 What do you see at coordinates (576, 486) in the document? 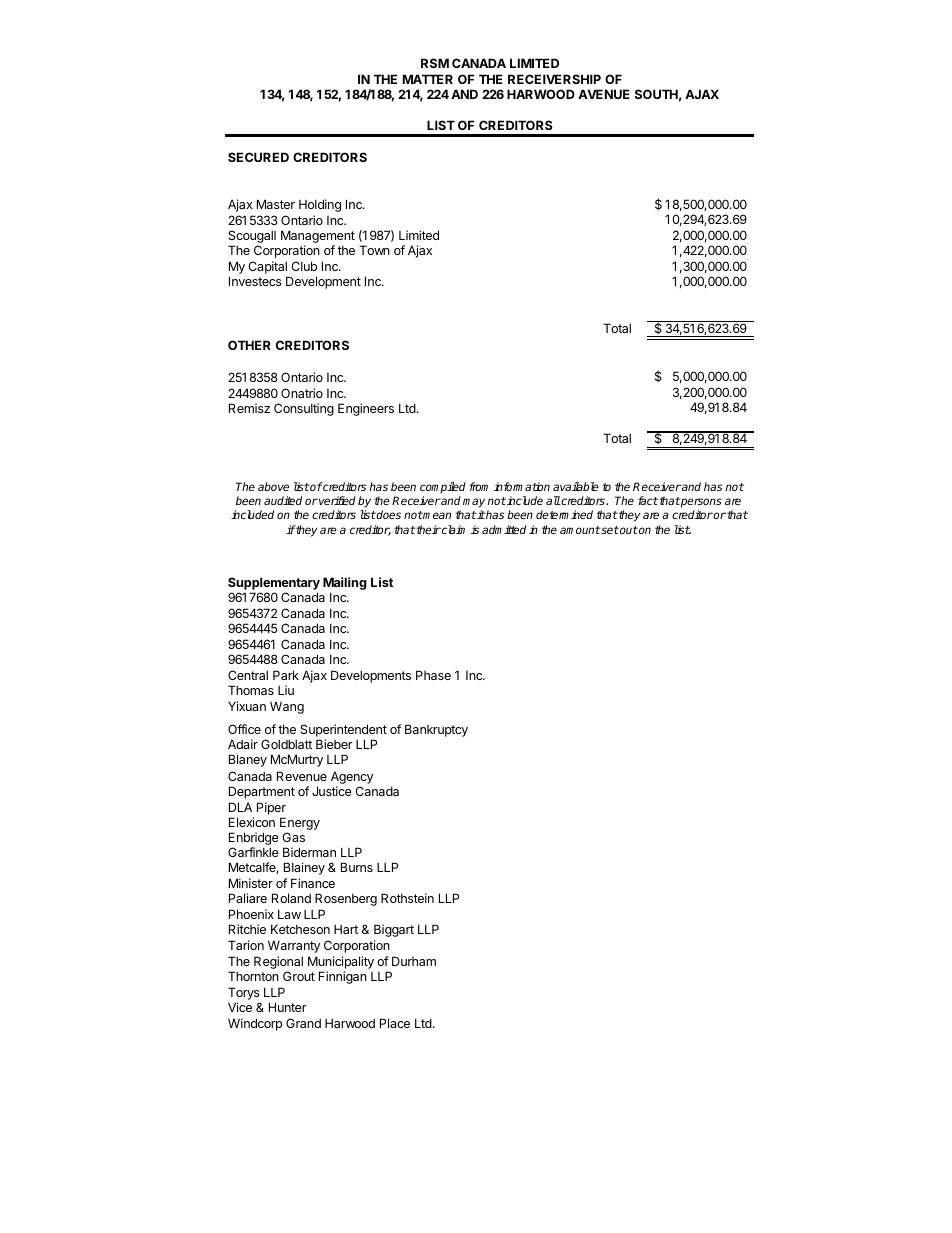
I see `available` at bounding box center [576, 486].
